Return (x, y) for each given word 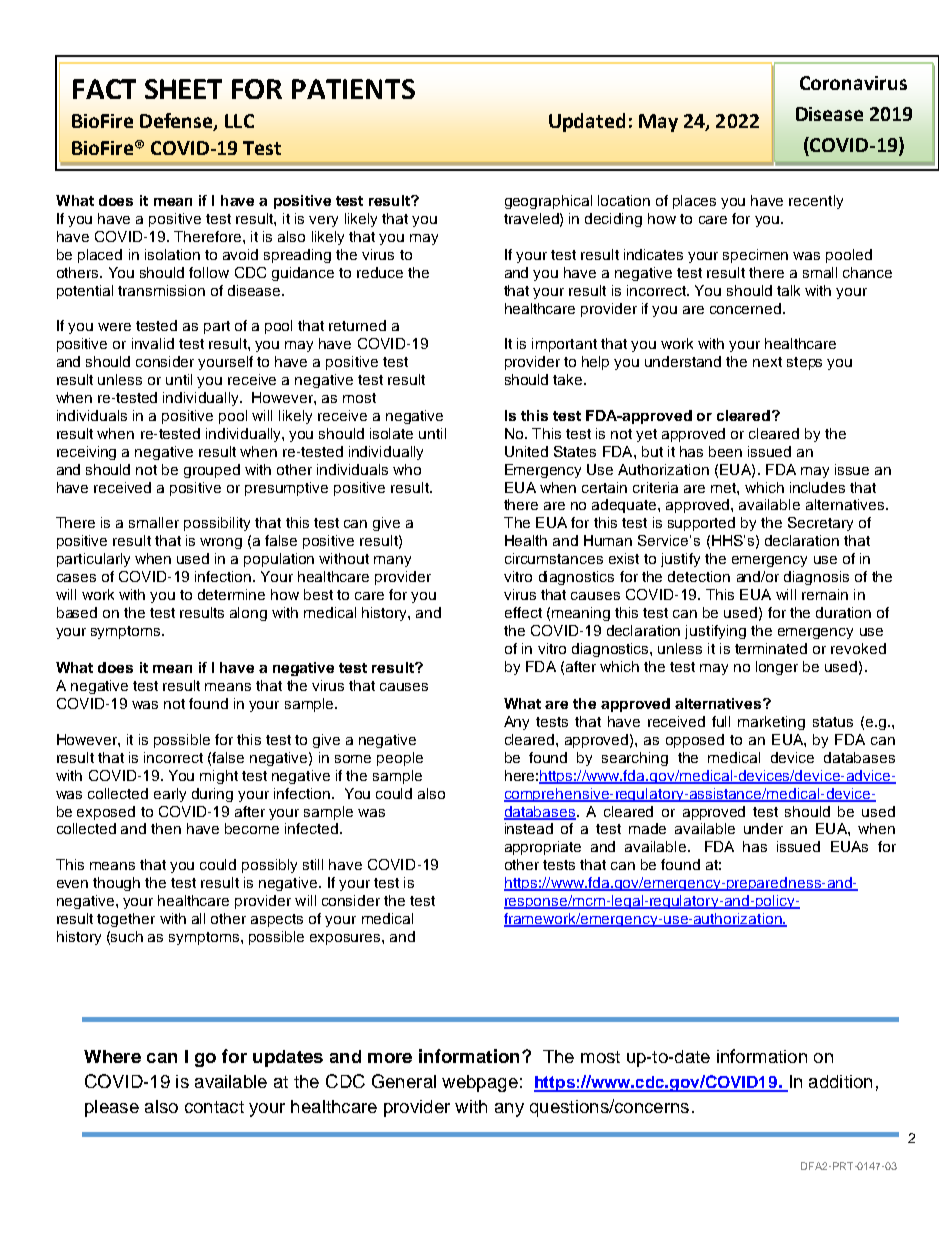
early (170, 795)
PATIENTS (353, 89)
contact (214, 1107)
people (400, 759)
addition (840, 1081)
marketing (771, 723)
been (725, 451)
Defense (177, 122)
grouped (212, 471)
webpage (480, 1083)
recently (816, 202)
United (526, 451)
